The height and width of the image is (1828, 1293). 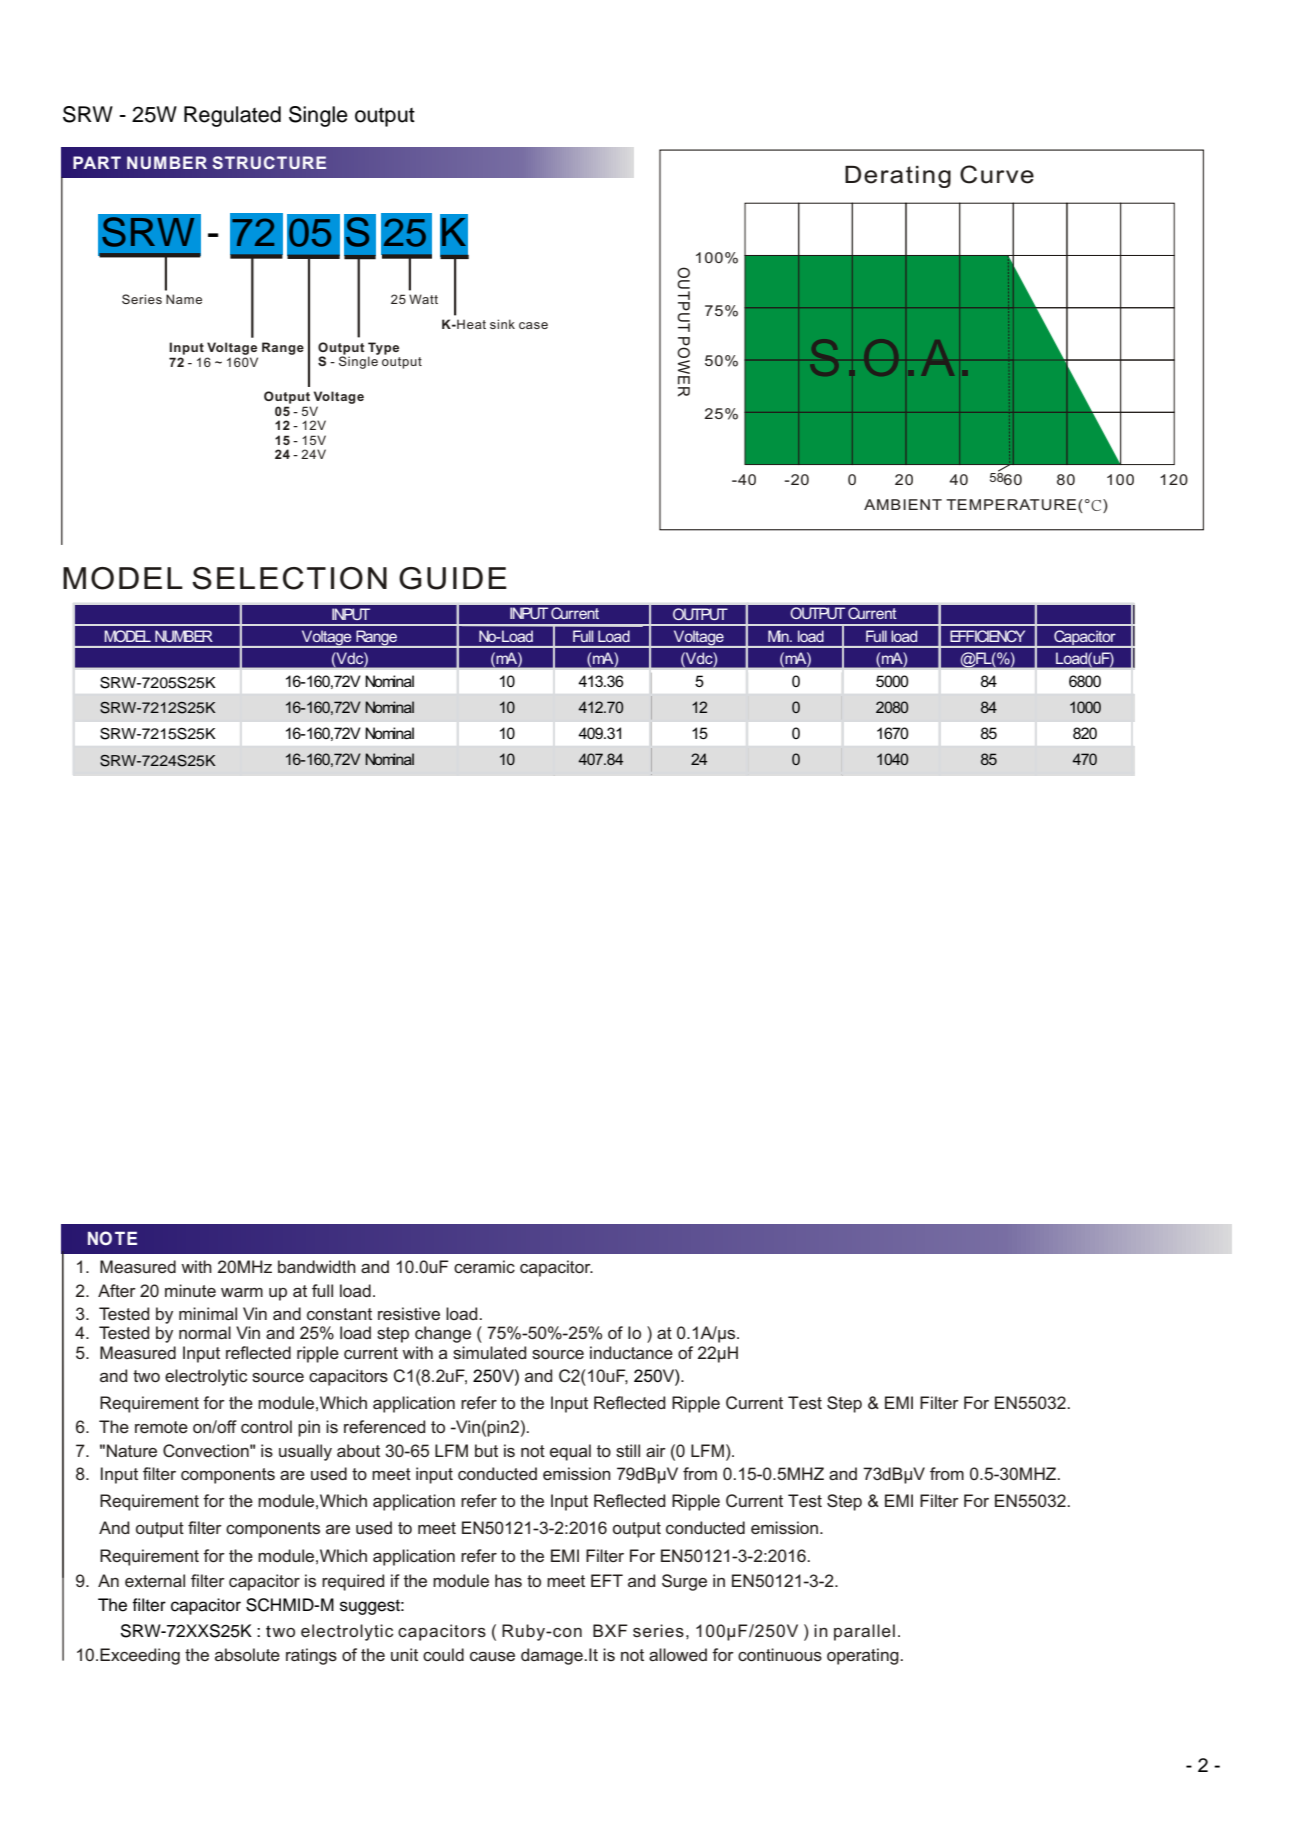 What do you see at coordinates (898, 177) in the image?
I see `Derating` at bounding box center [898, 177].
